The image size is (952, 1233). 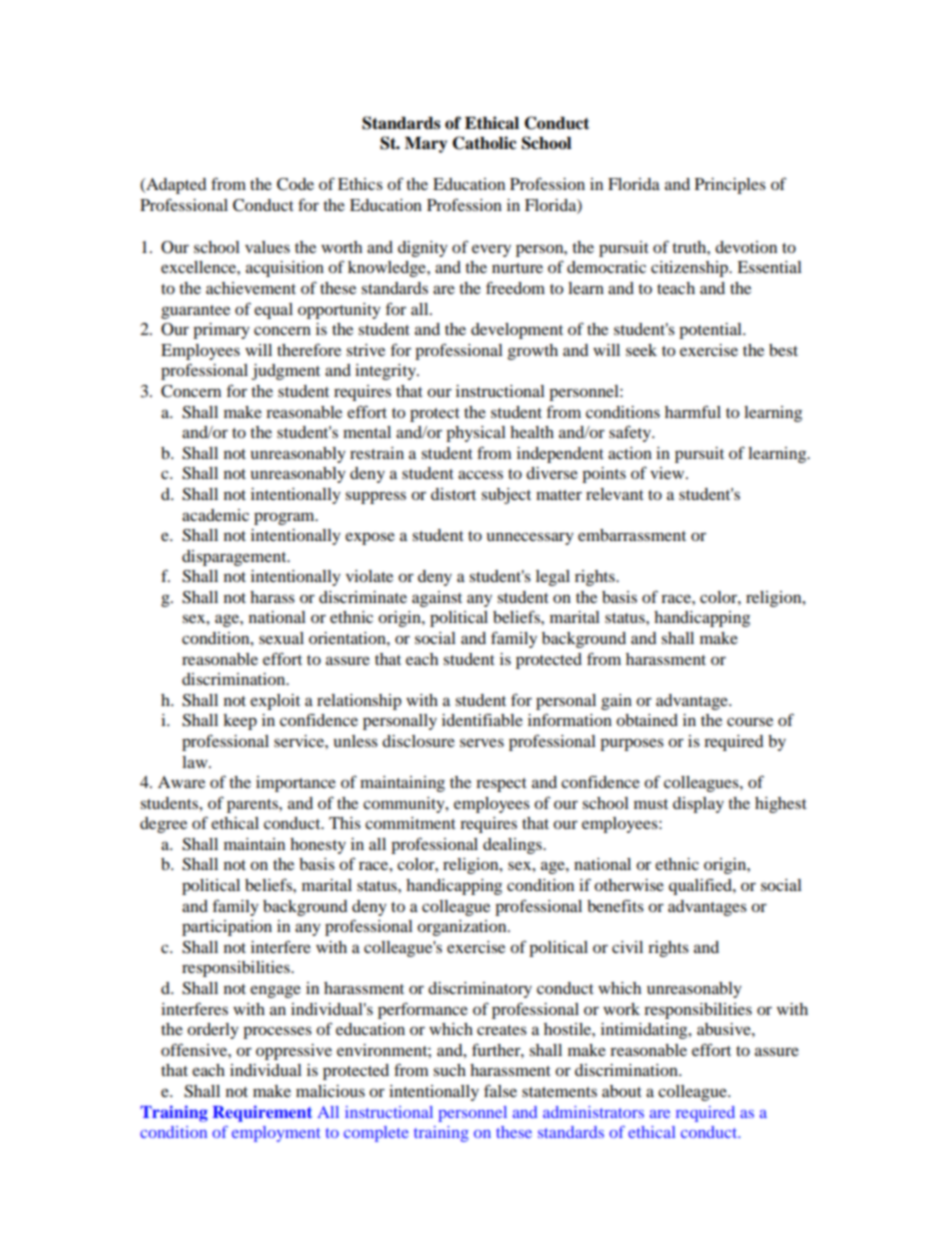 What do you see at coordinates (730, 186) in the document?
I see `Principles` at bounding box center [730, 186].
